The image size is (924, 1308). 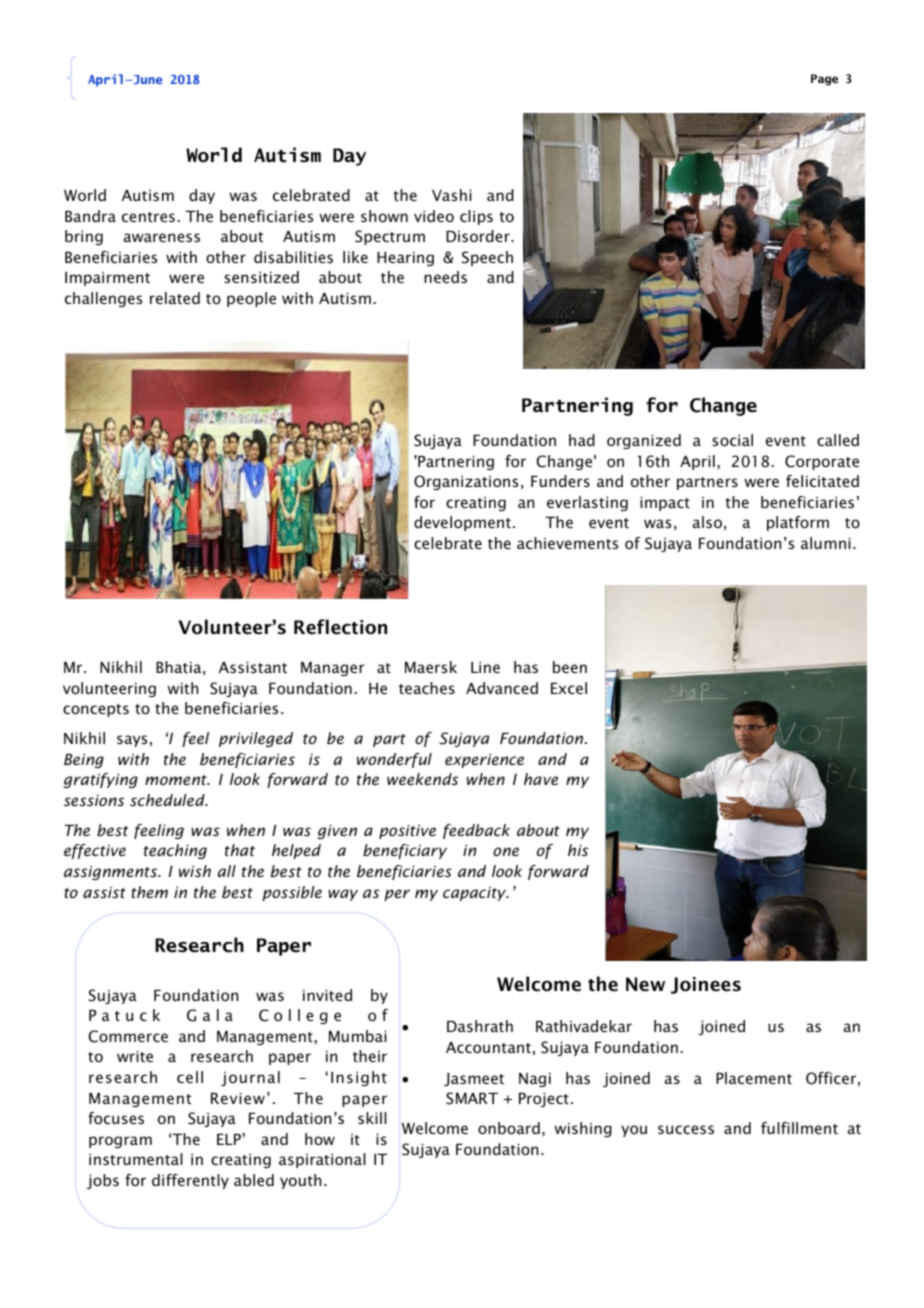 What do you see at coordinates (136, 1159) in the document?
I see `instrumental` at bounding box center [136, 1159].
